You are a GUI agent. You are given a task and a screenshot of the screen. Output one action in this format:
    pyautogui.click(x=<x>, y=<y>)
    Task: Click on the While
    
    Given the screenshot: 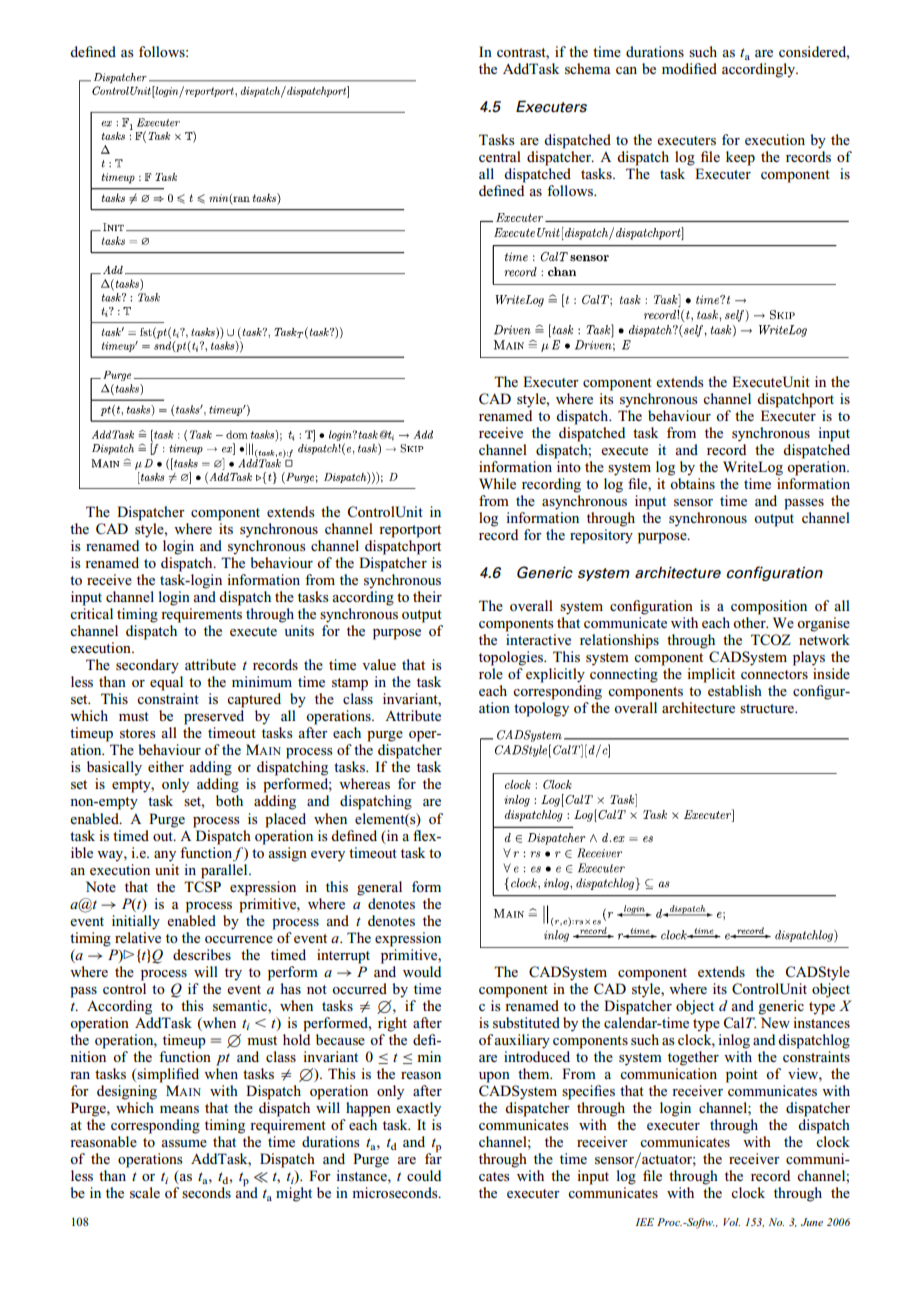 What is the action you would take?
    pyautogui.click(x=497, y=483)
